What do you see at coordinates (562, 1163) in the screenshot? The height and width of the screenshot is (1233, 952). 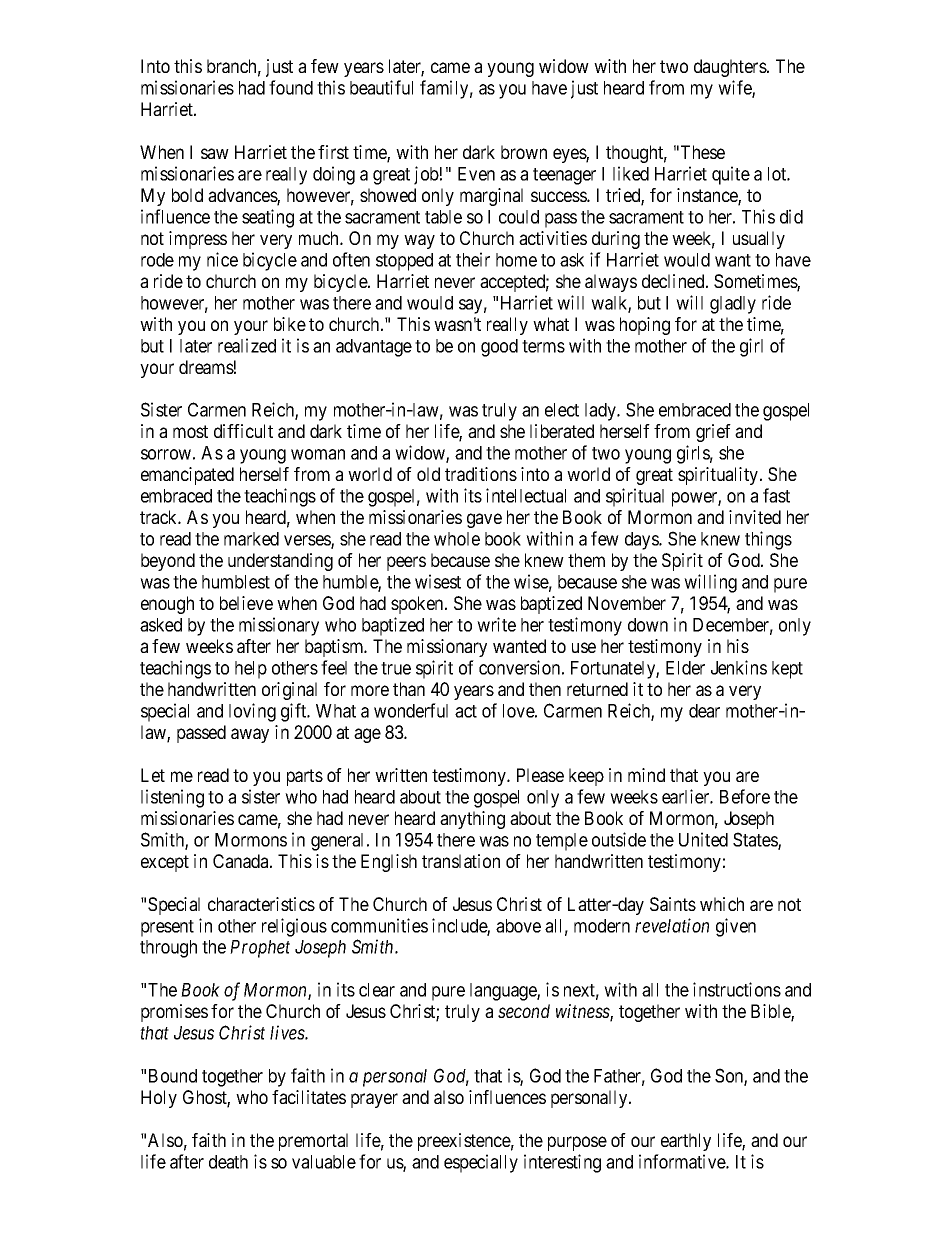 I see `interesting` at bounding box center [562, 1163].
